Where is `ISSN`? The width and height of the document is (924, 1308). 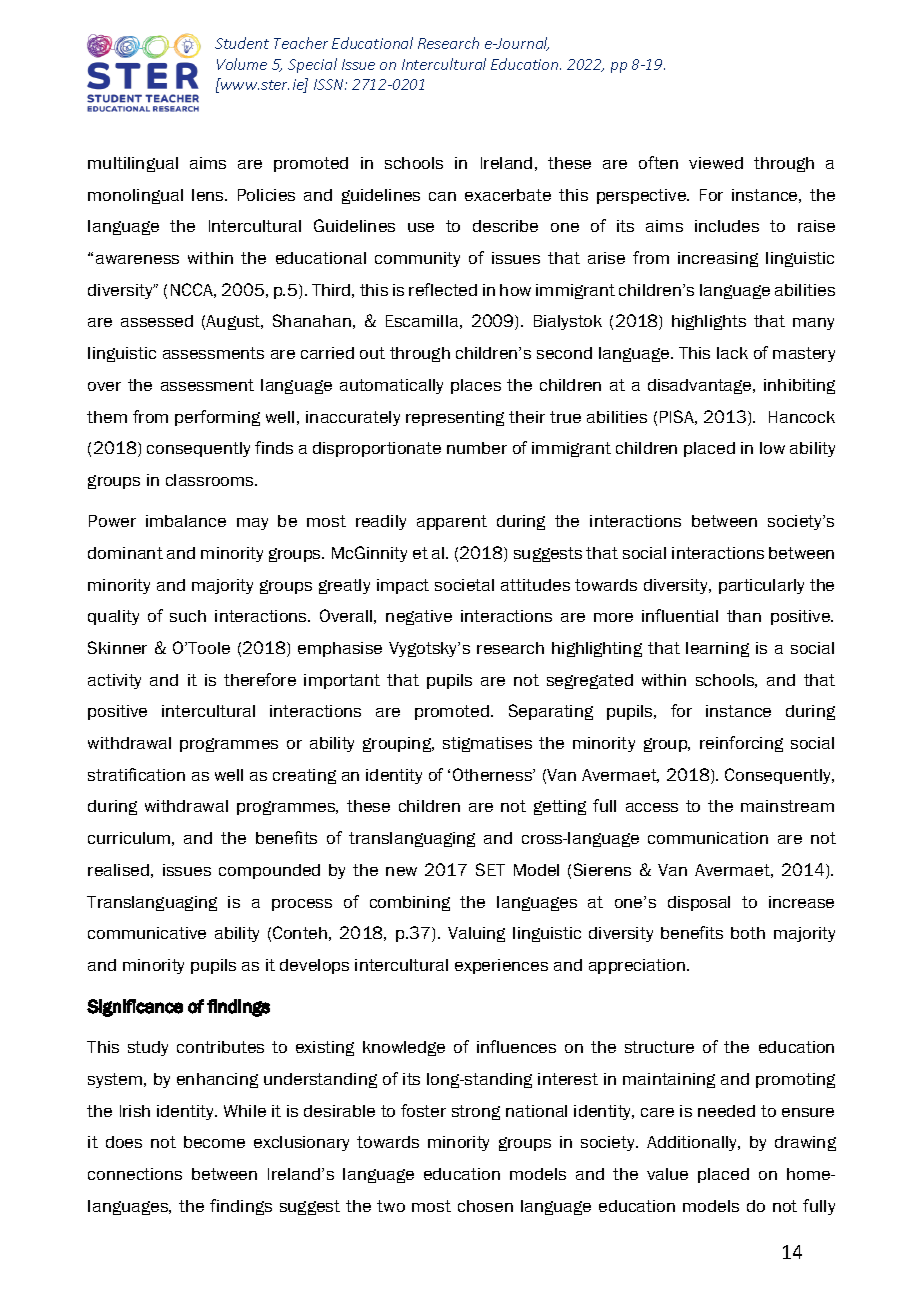
ISSN is located at coordinates (330, 84).
